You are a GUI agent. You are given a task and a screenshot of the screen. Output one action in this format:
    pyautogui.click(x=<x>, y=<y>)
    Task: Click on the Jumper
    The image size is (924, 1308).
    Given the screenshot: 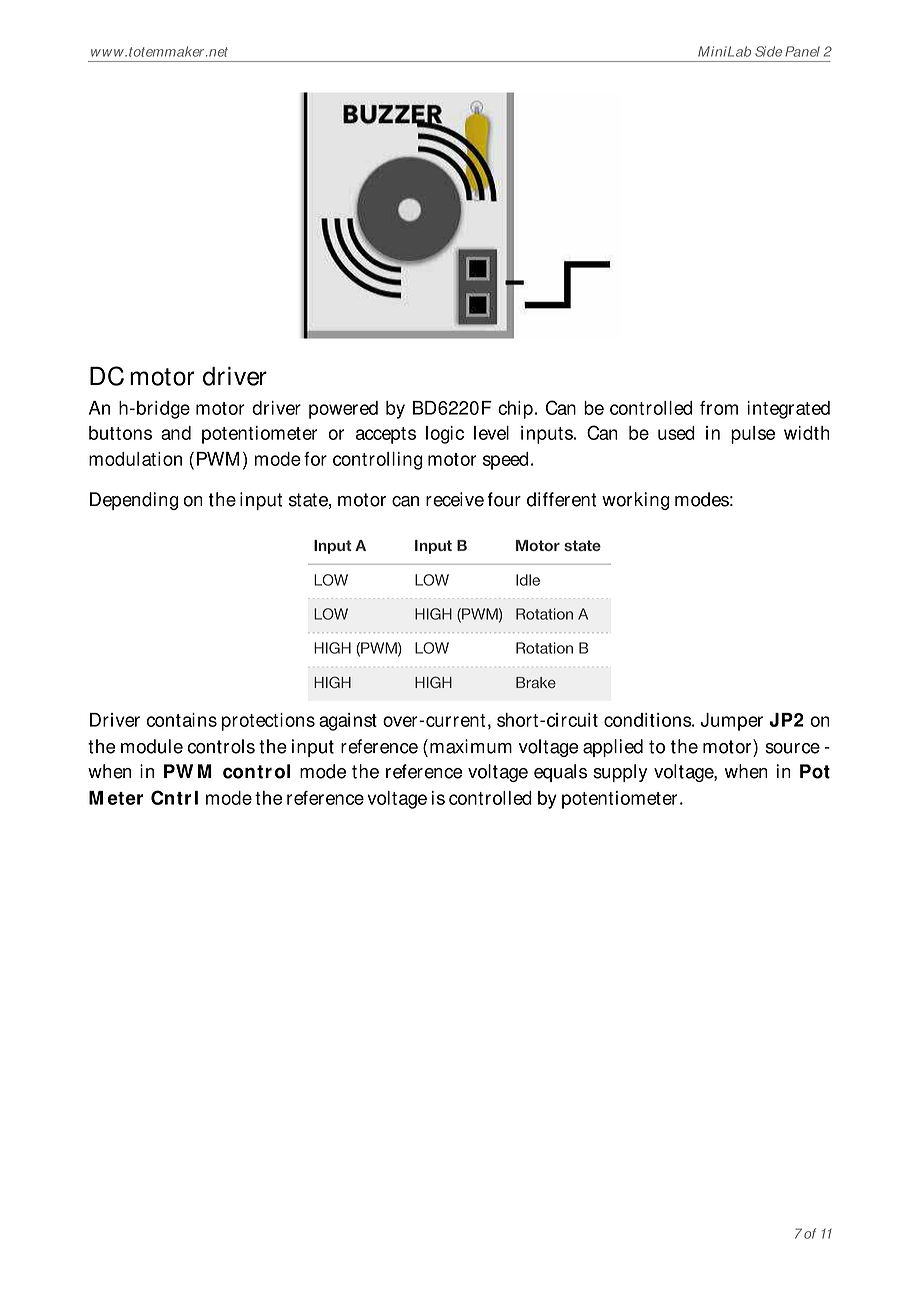 What is the action you would take?
    pyautogui.click(x=731, y=722)
